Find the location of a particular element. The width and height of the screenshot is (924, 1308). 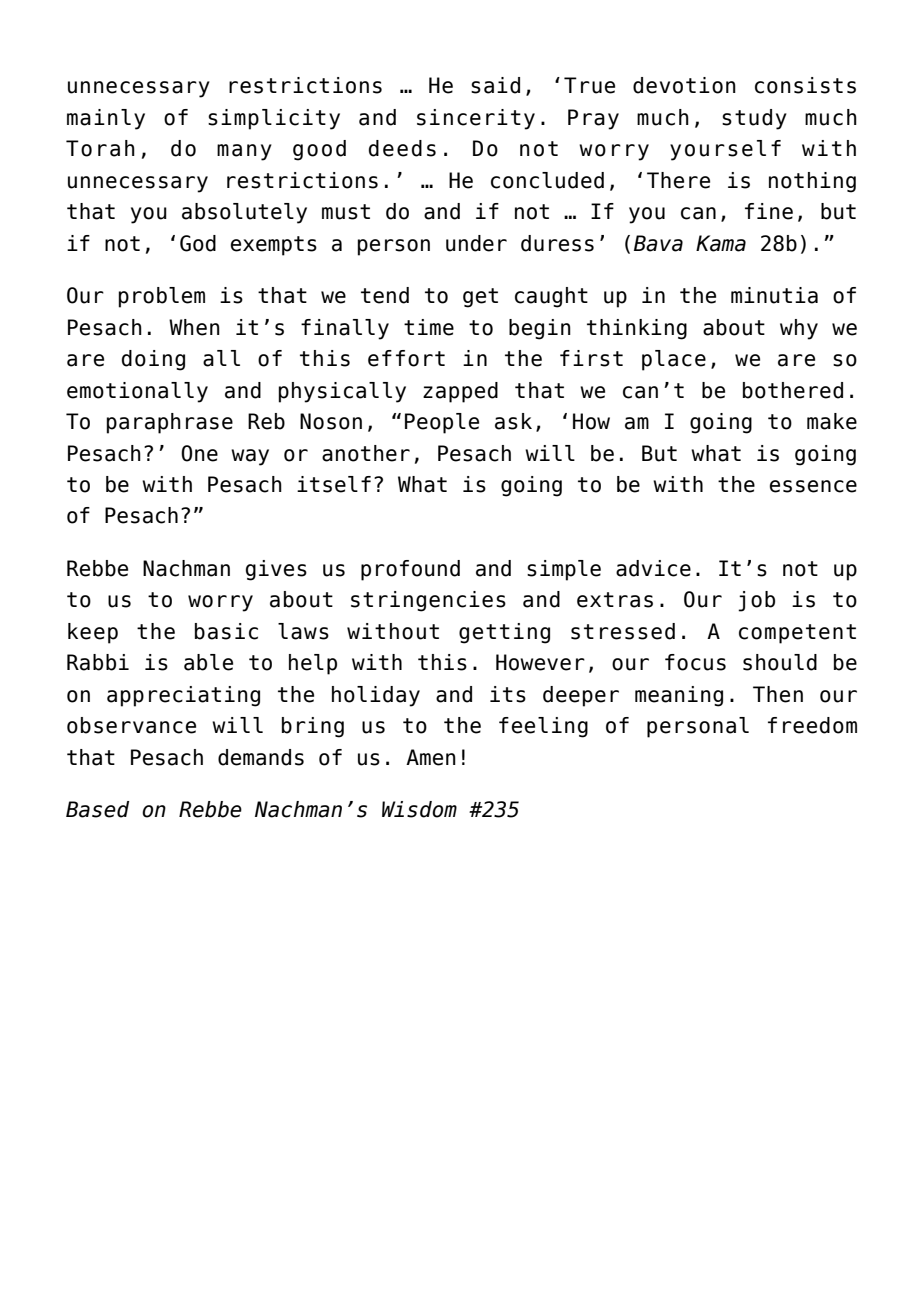

sincerity is located at coordinates (476, 119).
